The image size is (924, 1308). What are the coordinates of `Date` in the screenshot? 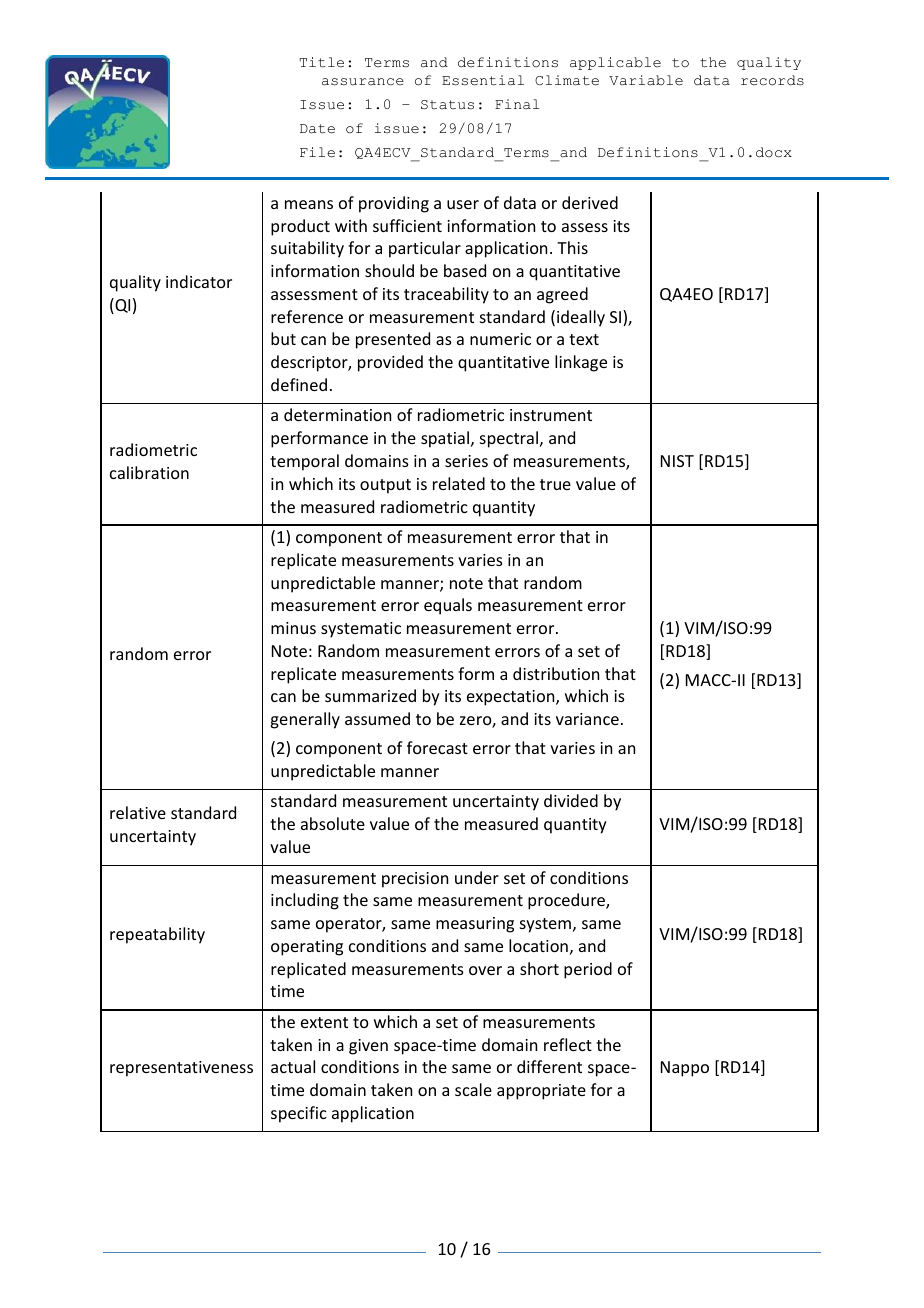 It's located at (317, 129).
